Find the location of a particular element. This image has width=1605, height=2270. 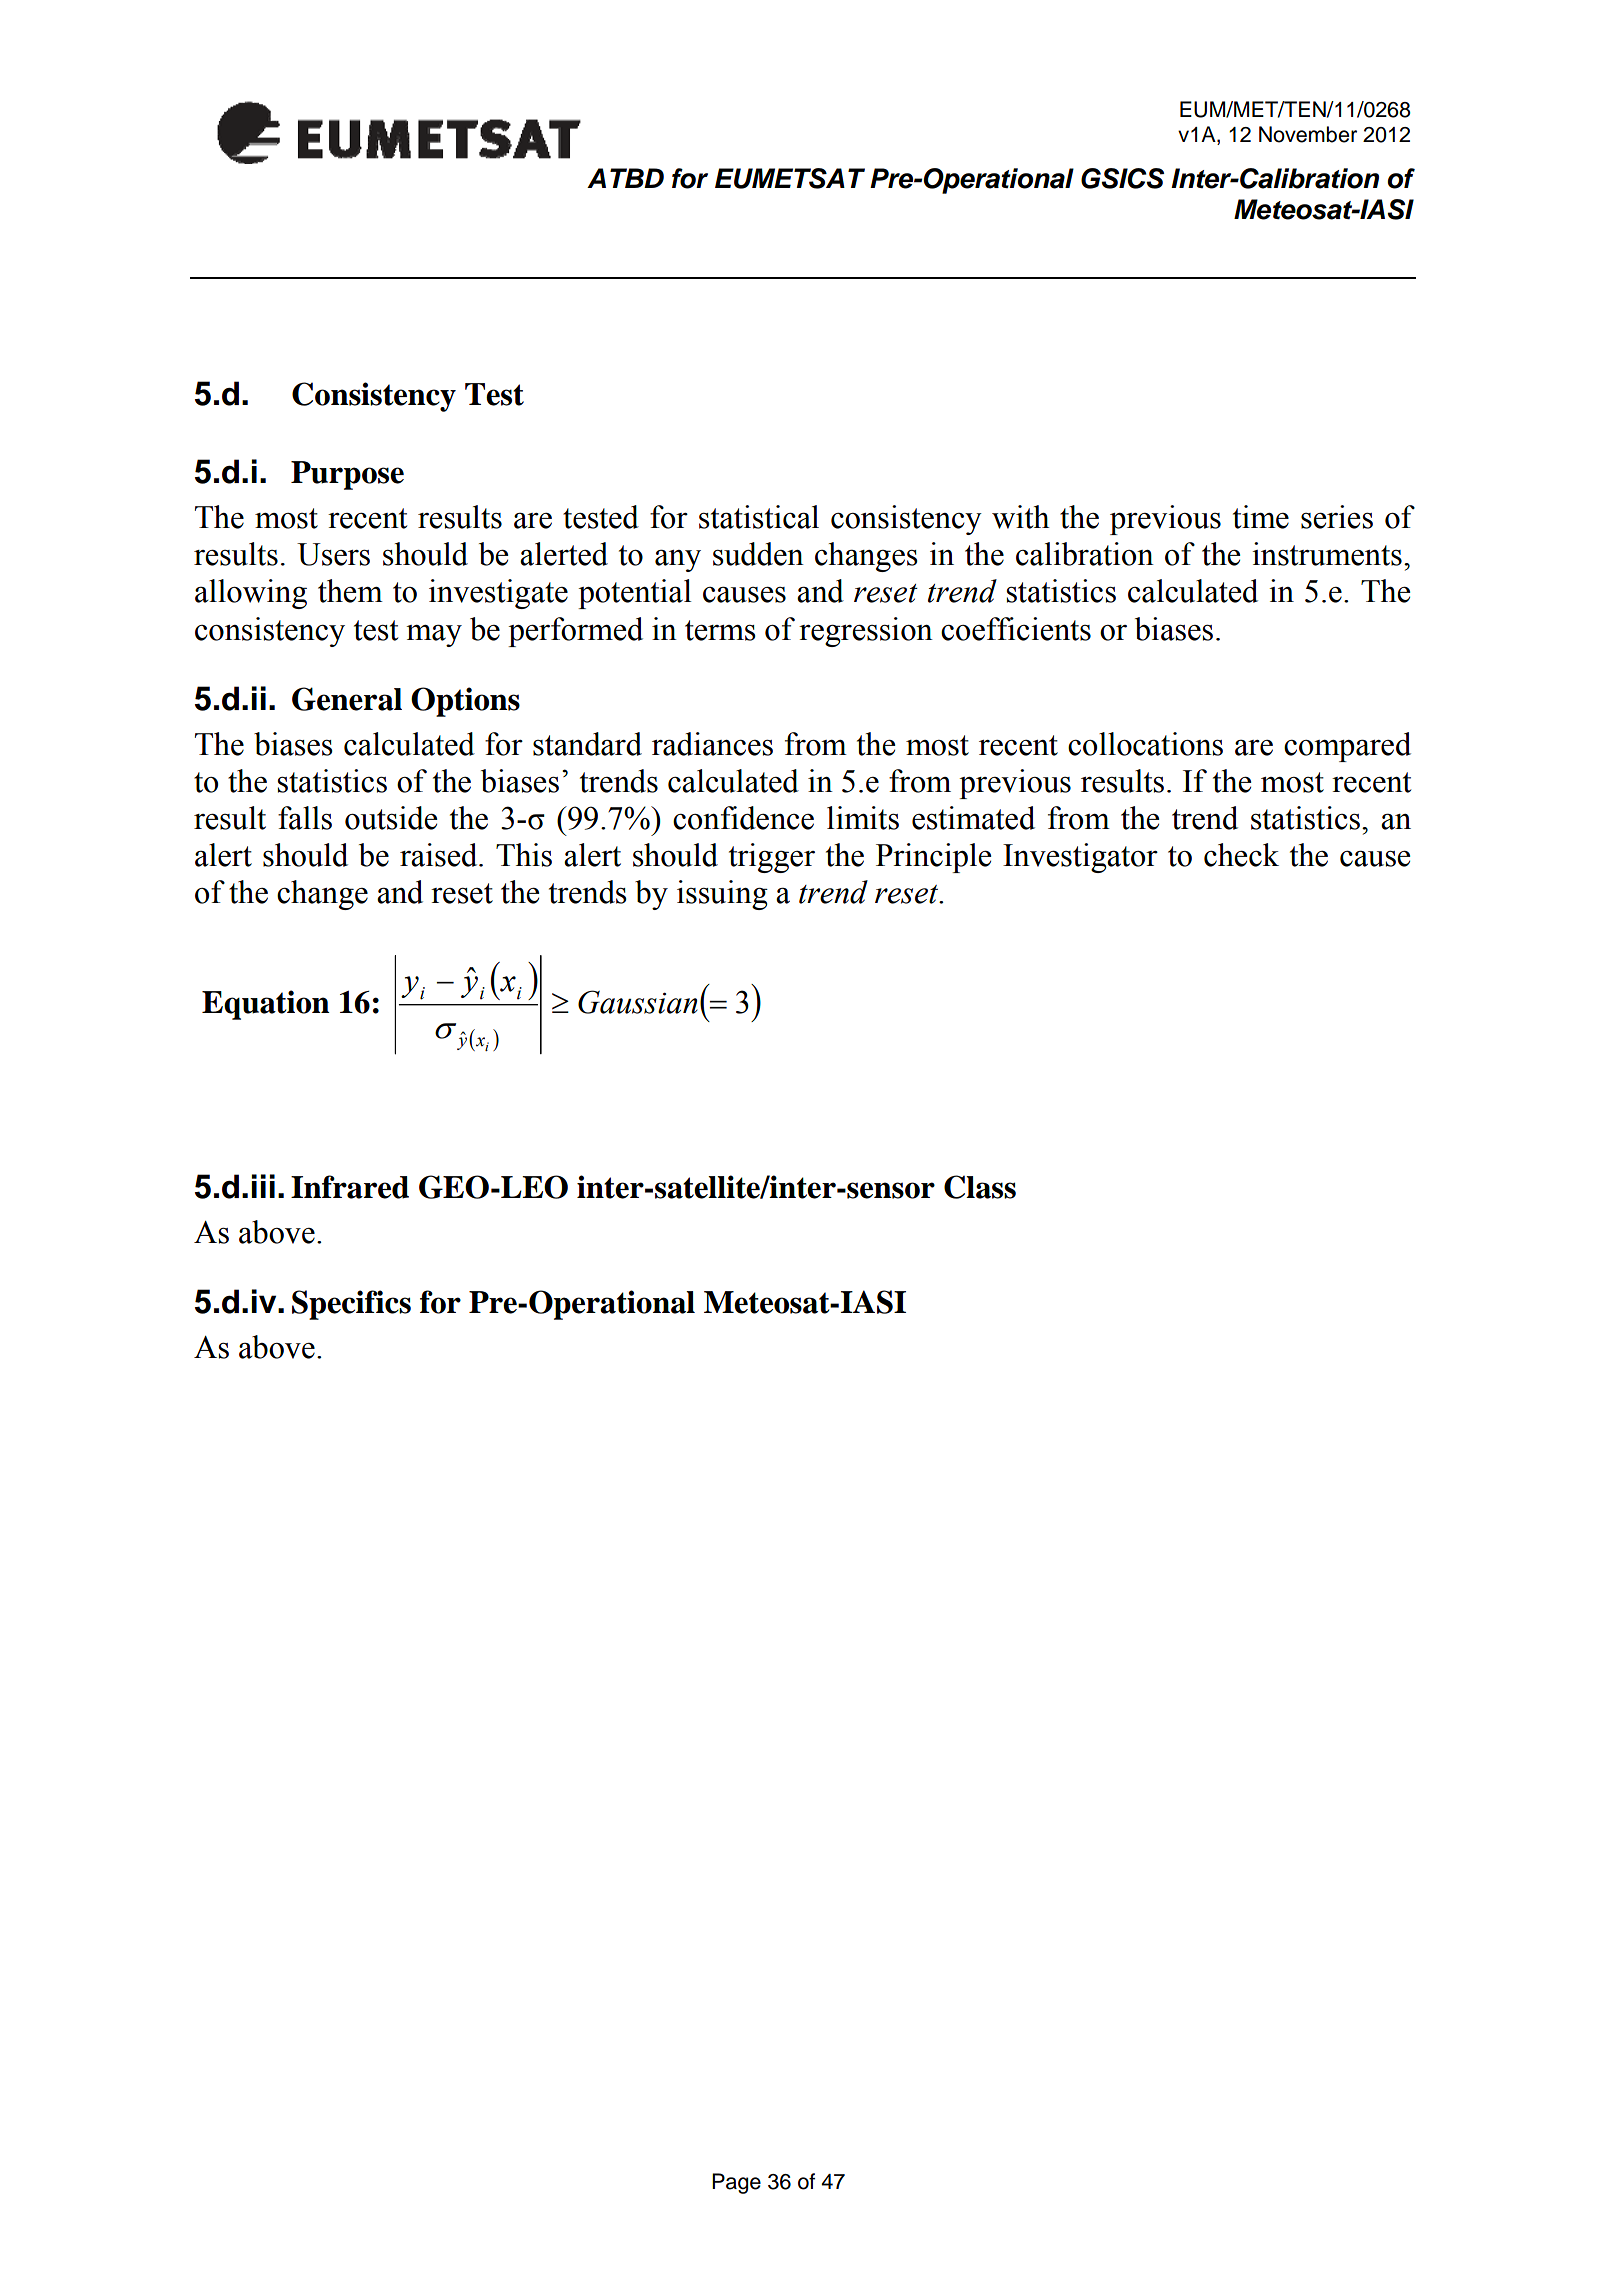

November is located at coordinates (1308, 134).
